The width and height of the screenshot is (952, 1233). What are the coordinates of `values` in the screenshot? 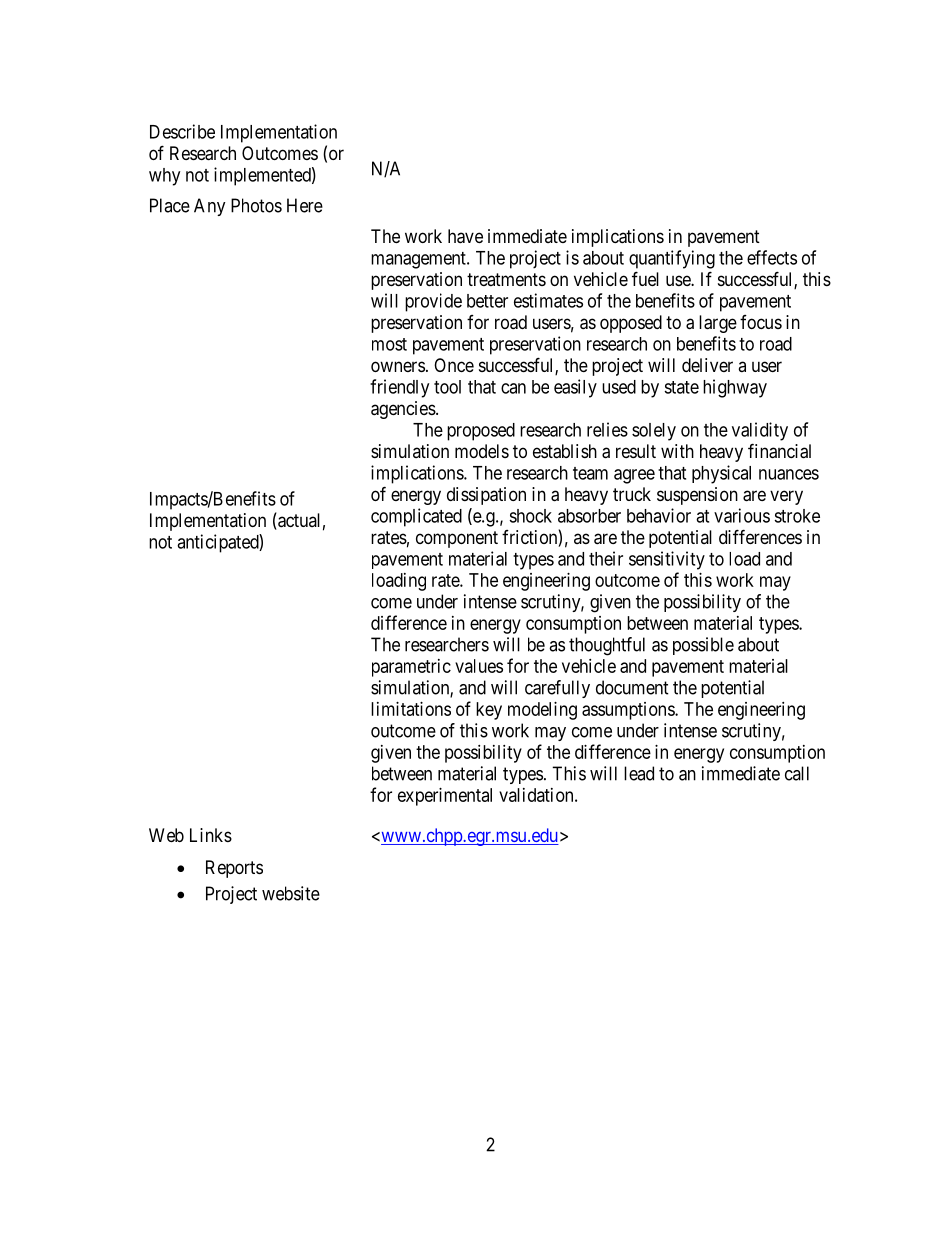 It's located at (479, 666).
